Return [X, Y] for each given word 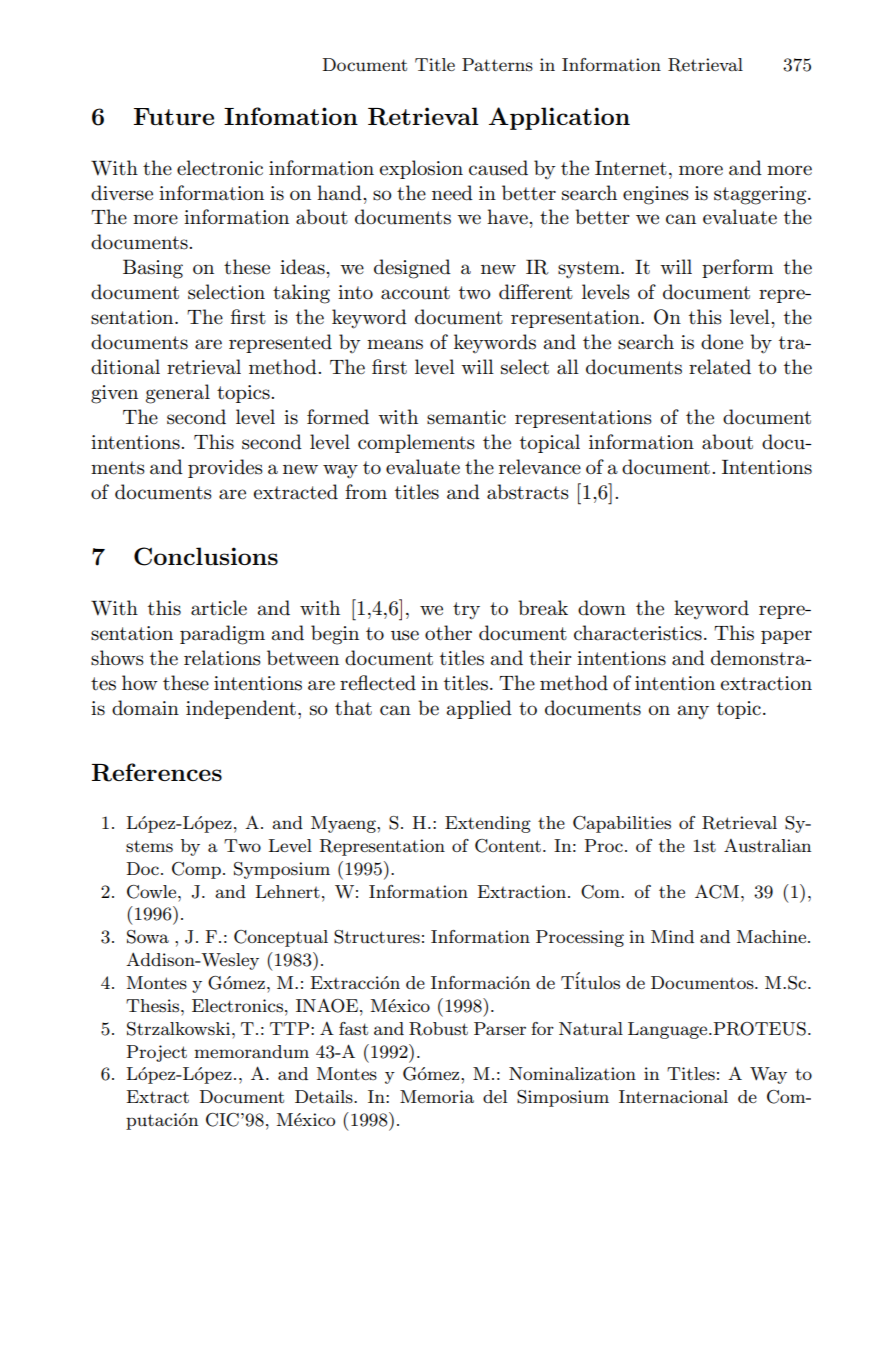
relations [222, 658]
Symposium [282, 870]
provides [225, 468]
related [720, 367]
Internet [631, 168]
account [415, 293]
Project [157, 1053]
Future [174, 116]
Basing [153, 269]
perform [738, 268]
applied [479, 709]
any [693, 712]
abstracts [528, 492]
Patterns [497, 65]
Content [508, 846]
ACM [717, 891]
